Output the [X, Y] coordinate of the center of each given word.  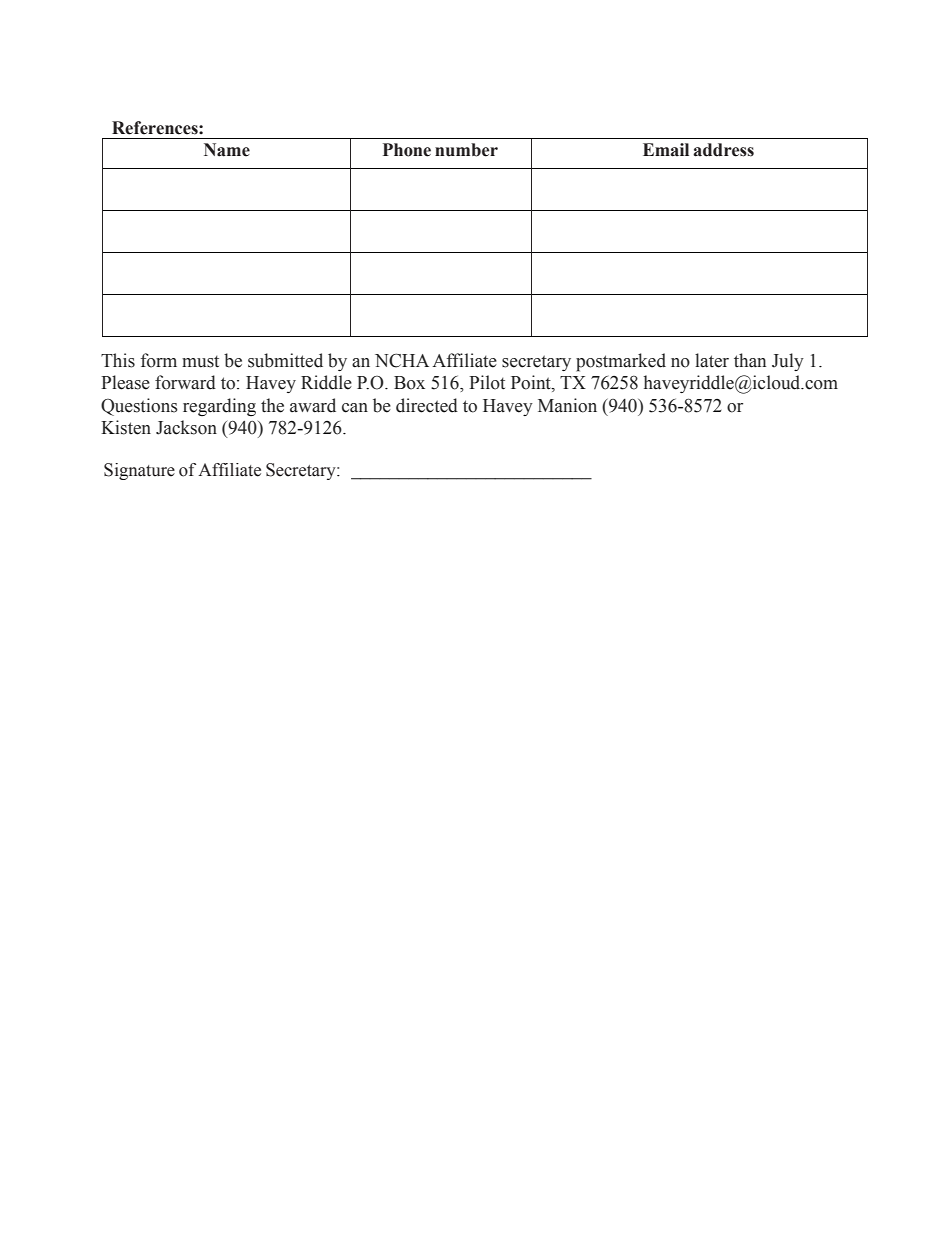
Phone [407, 150]
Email [666, 150]
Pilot [487, 382]
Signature [139, 471]
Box [409, 383]
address [723, 150]
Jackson [186, 427]
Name [227, 150]
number [466, 150]
